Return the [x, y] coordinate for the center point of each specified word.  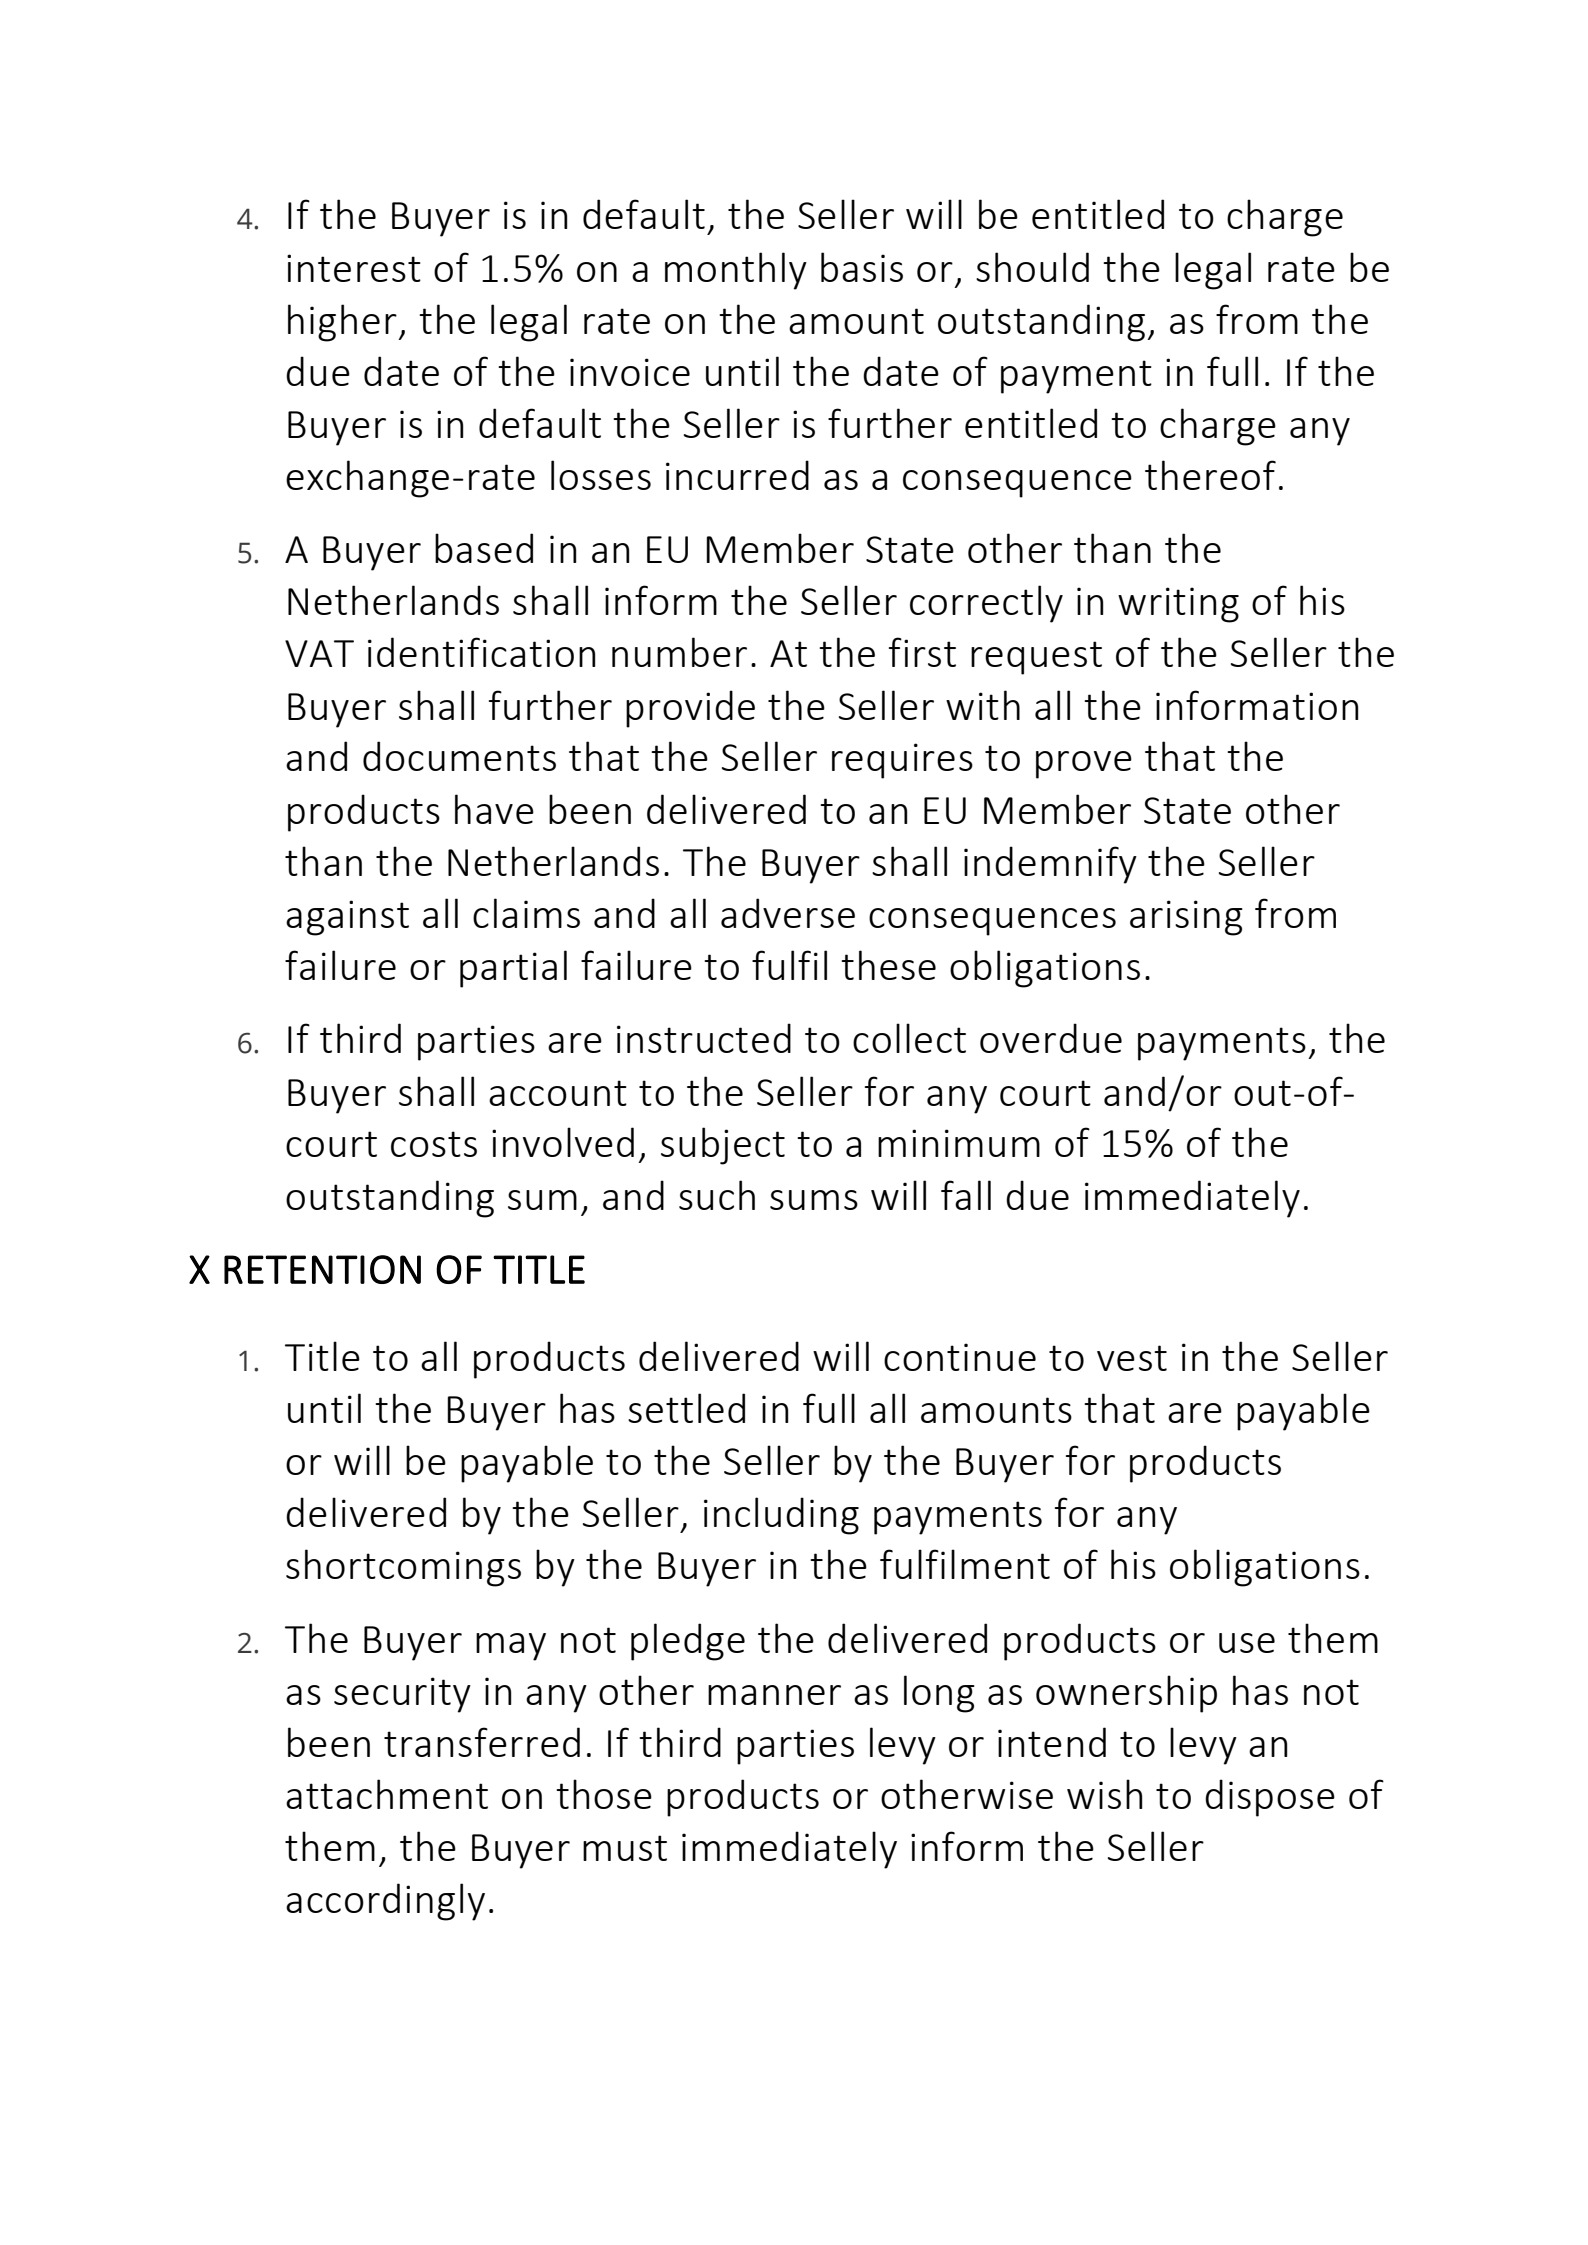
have [494, 809]
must [625, 1848]
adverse [788, 913]
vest [1132, 1358]
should [1032, 267]
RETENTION [322, 1269]
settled [686, 1408]
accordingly [385, 1902]
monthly [736, 271]
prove [1084, 765]
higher [343, 323]
